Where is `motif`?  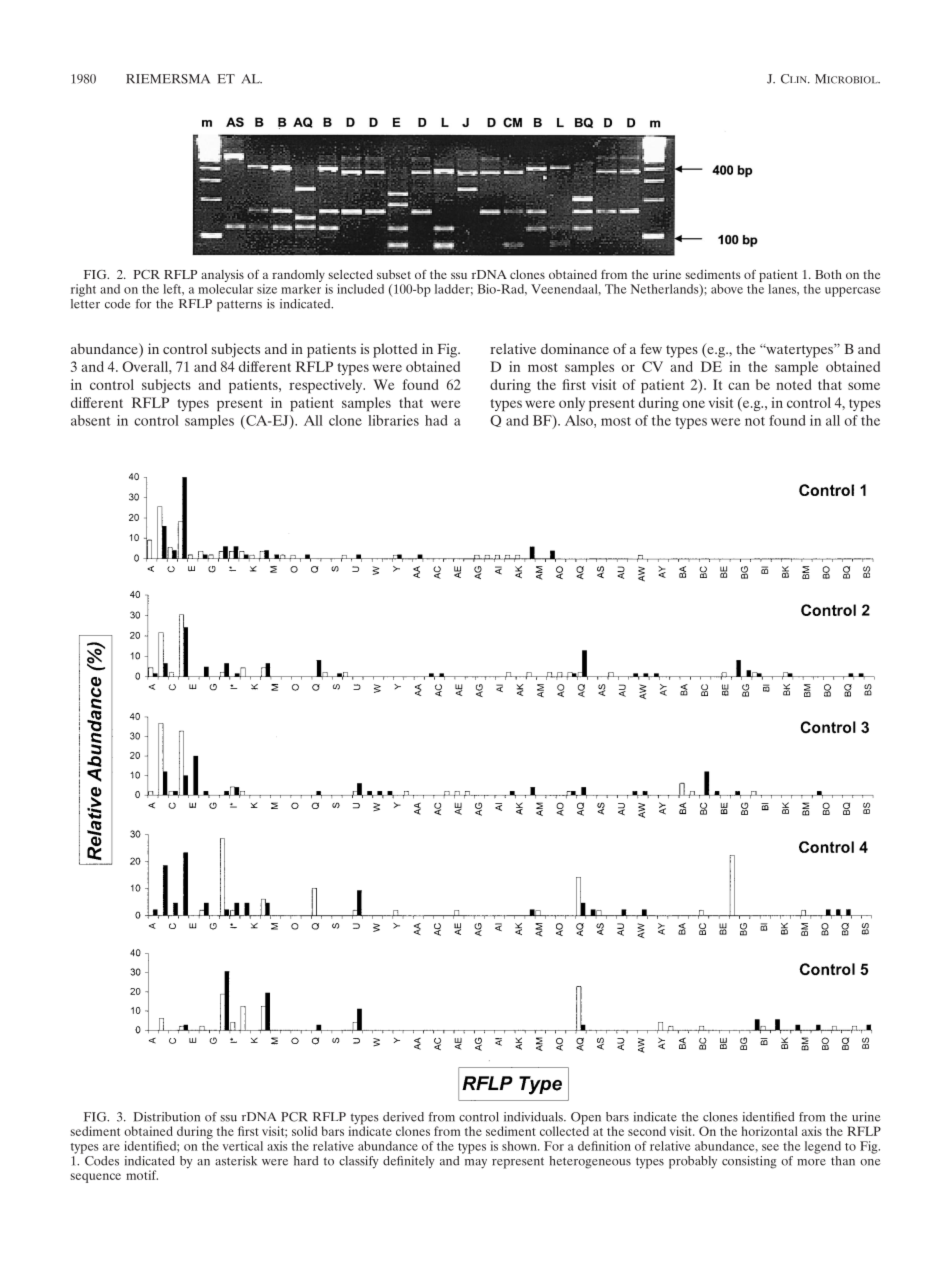 motif is located at coordinates (142, 1175).
